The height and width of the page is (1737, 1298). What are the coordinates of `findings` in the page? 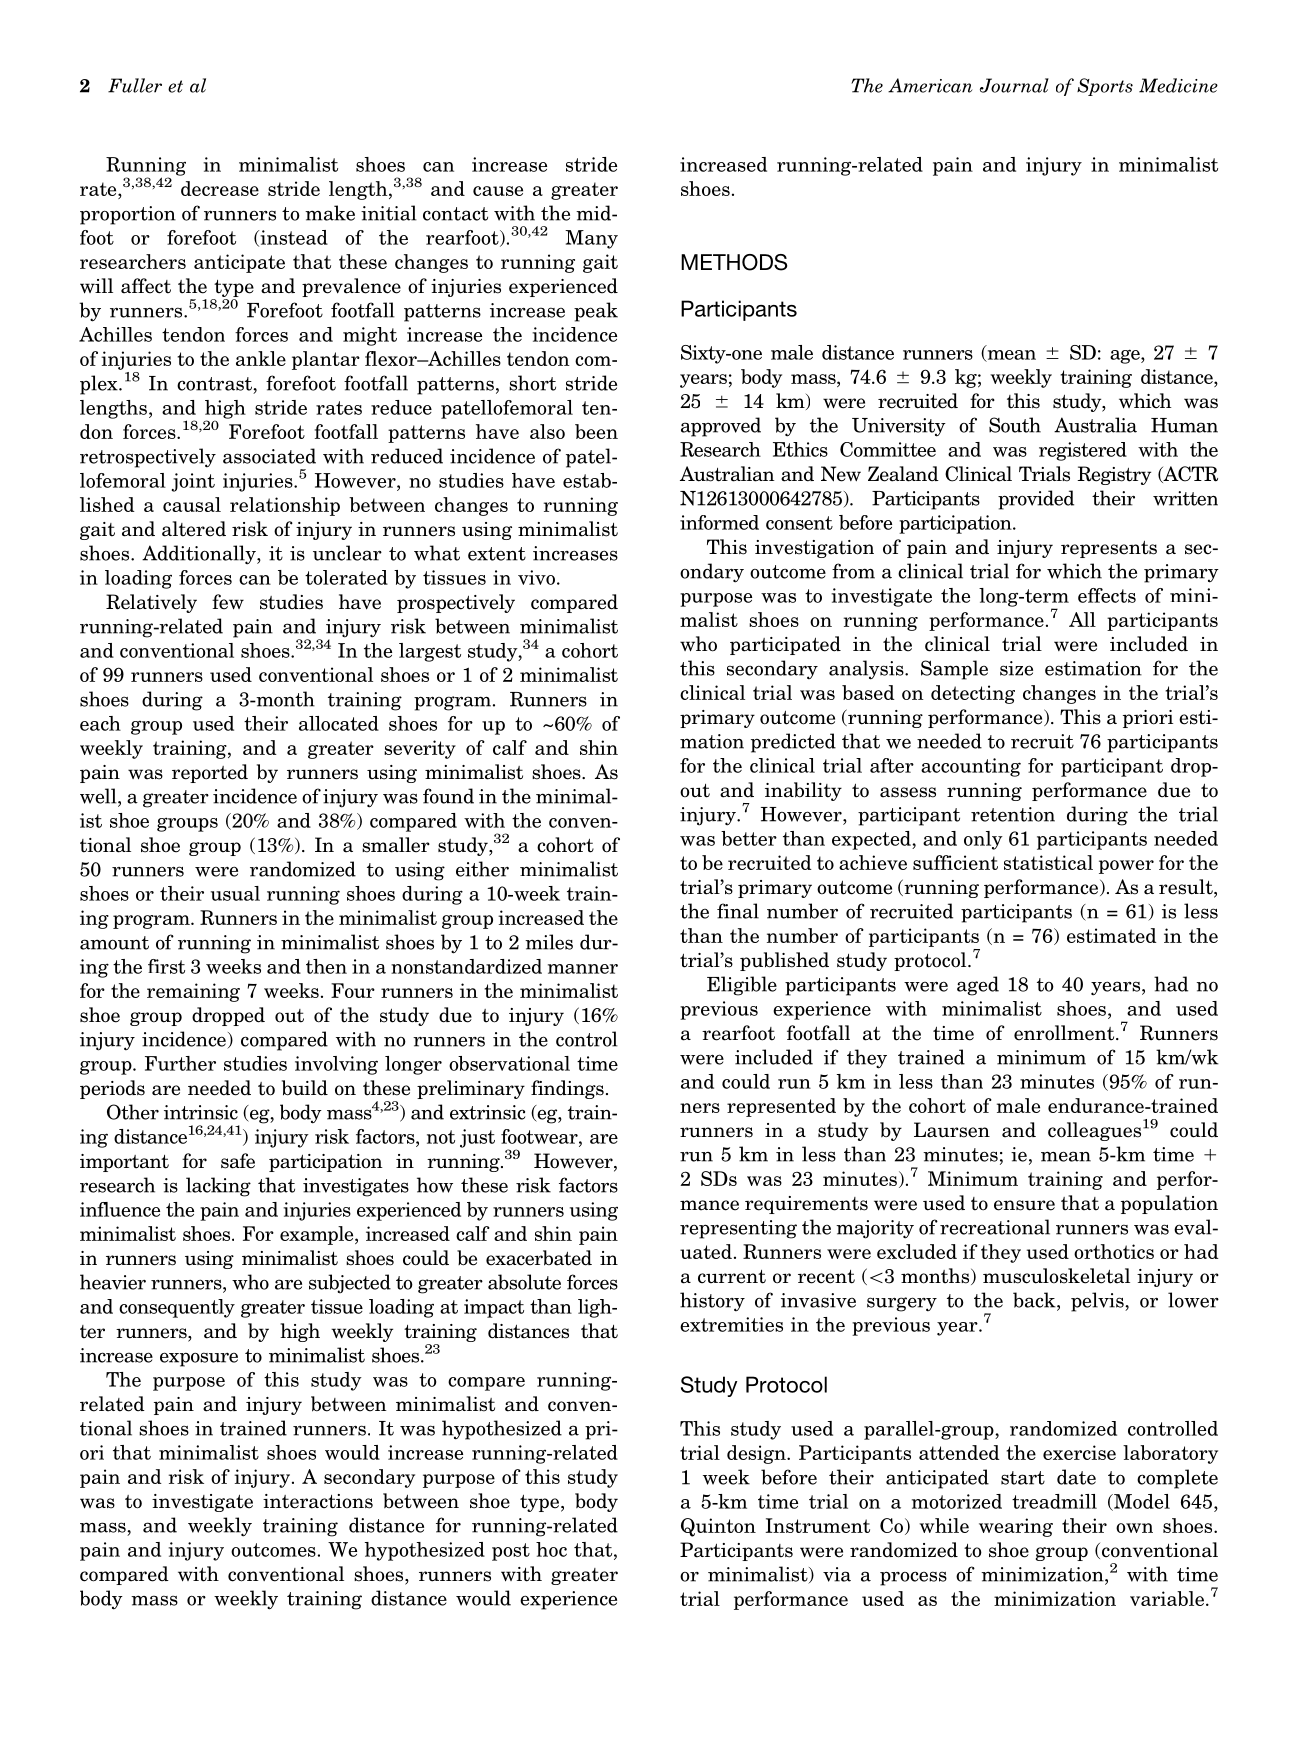 It's located at (567, 1089).
